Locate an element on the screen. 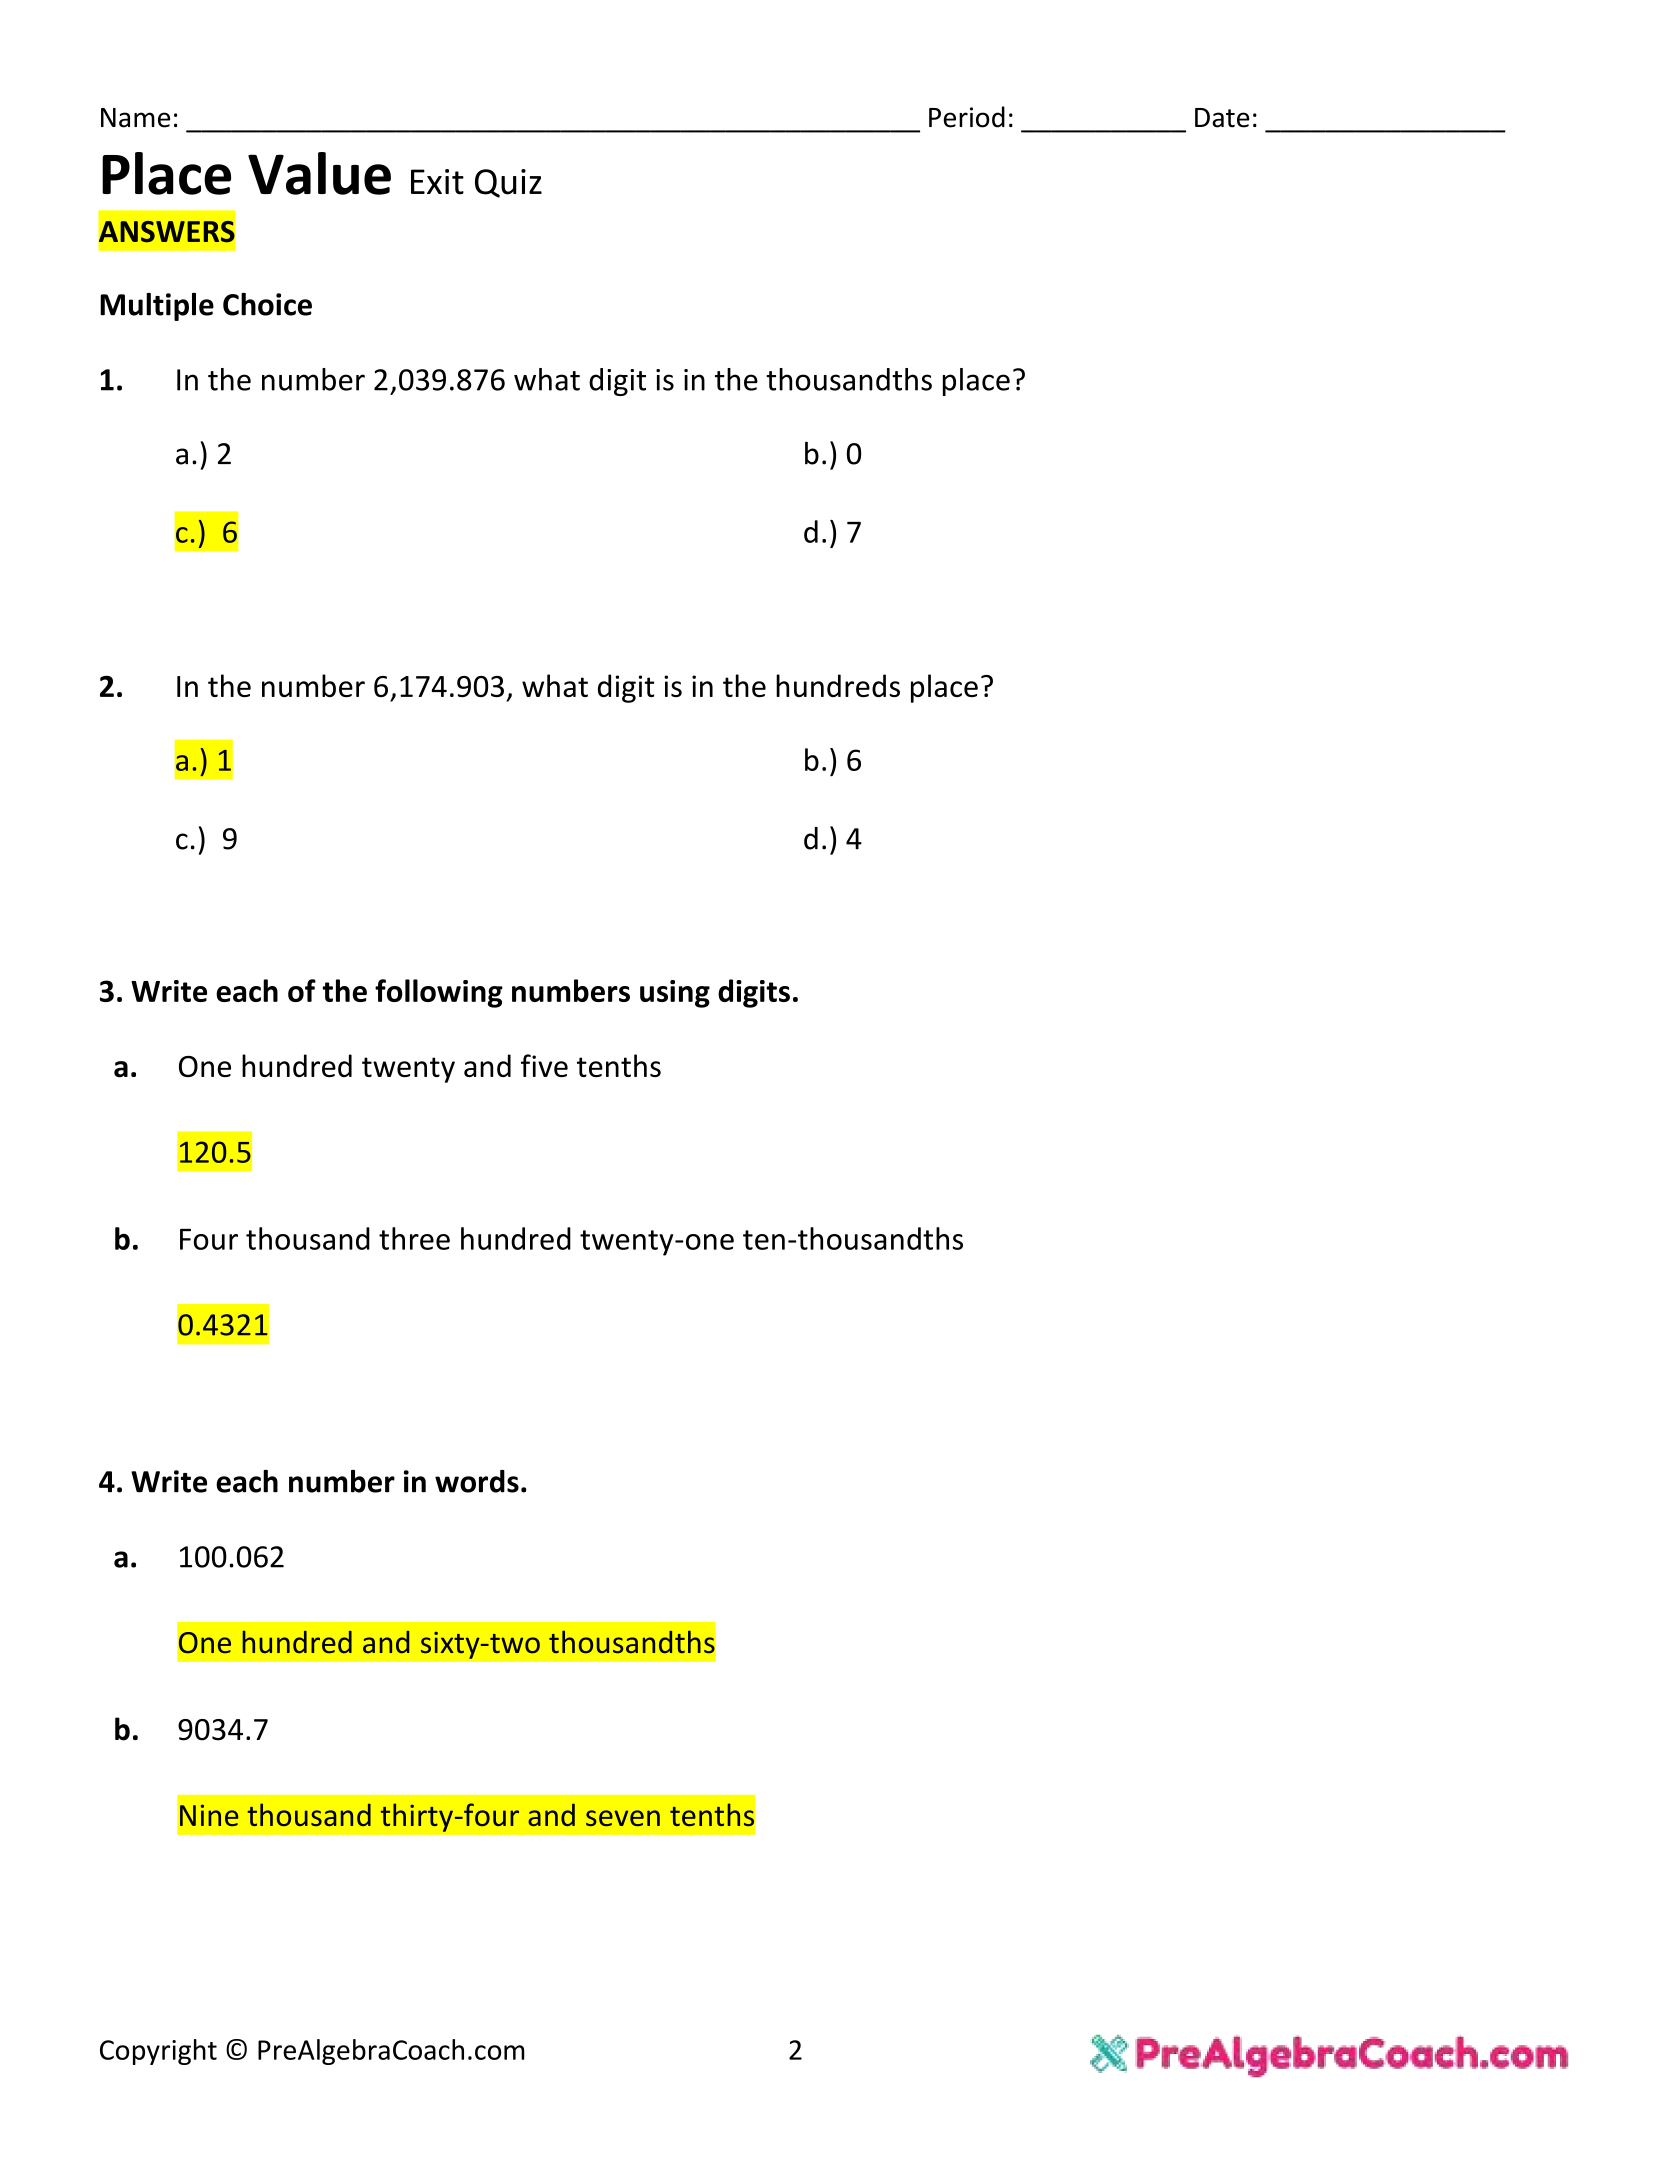  Choice is located at coordinates (267, 304).
